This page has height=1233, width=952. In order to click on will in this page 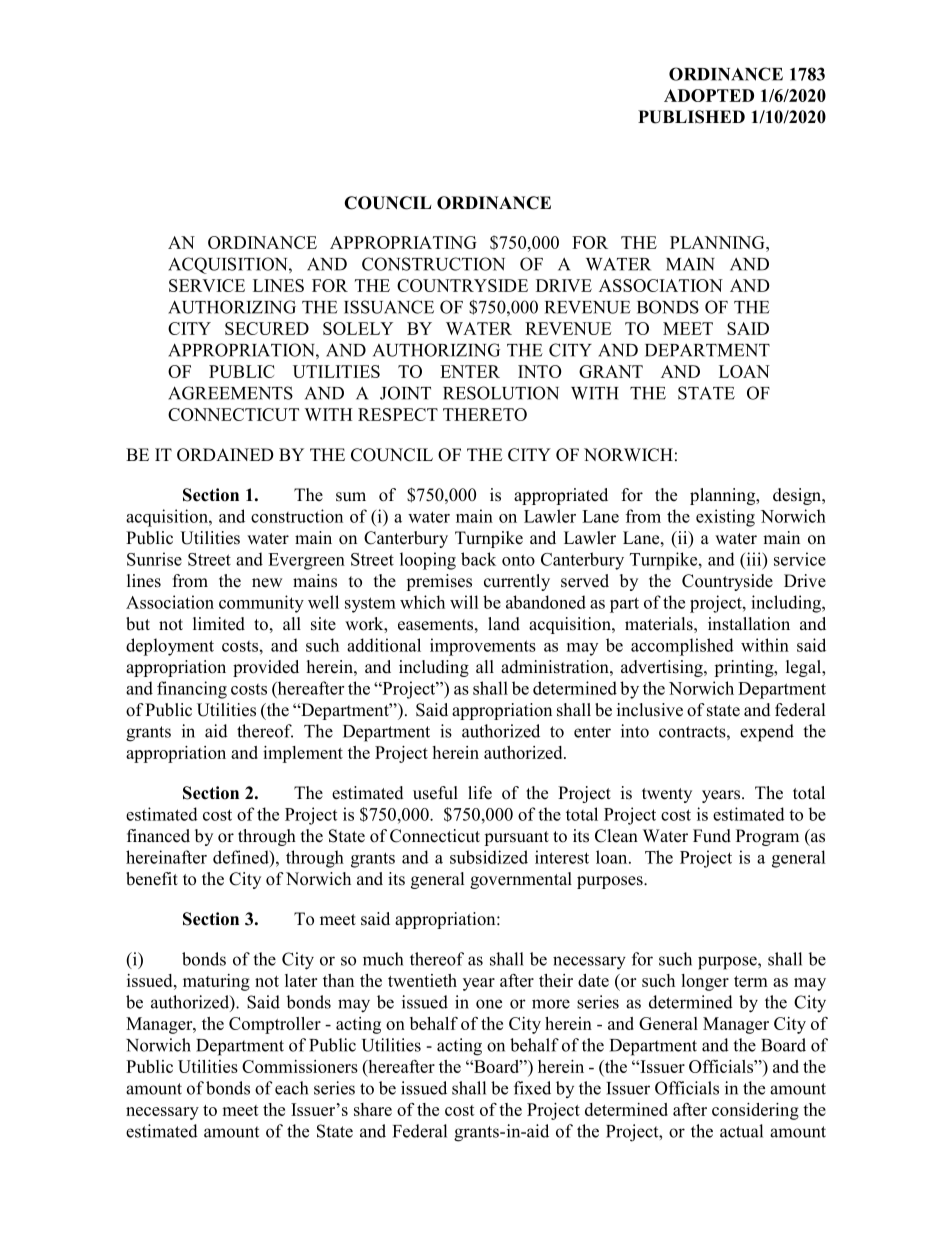, I will do `click(464, 602)`.
